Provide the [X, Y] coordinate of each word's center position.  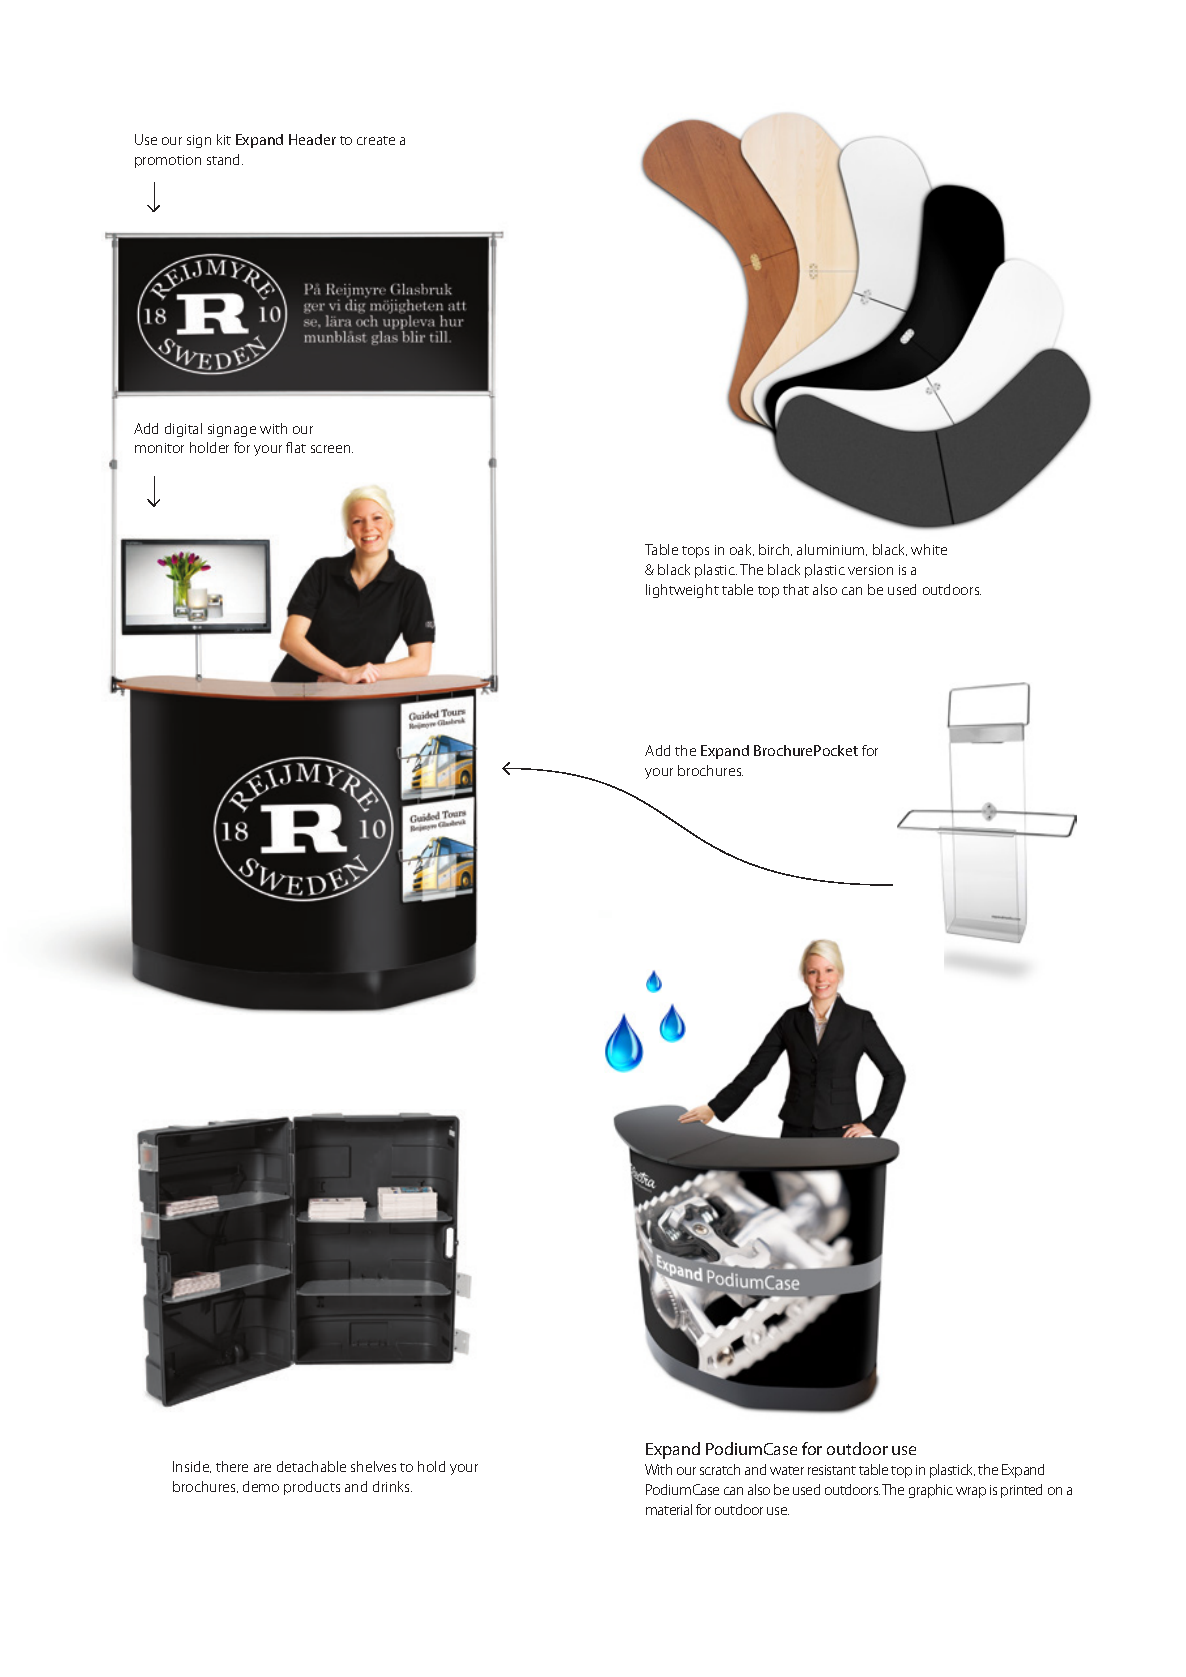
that [796, 589]
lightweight [682, 591]
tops [695, 552]
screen [332, 449]
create [376, 140]
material [669, 1509]
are [262, 1468]
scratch [720, 1469]
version [870, 570]
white [929, 549]
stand [225, 159]
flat [296, 447]
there [232, 1466]
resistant [832, 1470]
